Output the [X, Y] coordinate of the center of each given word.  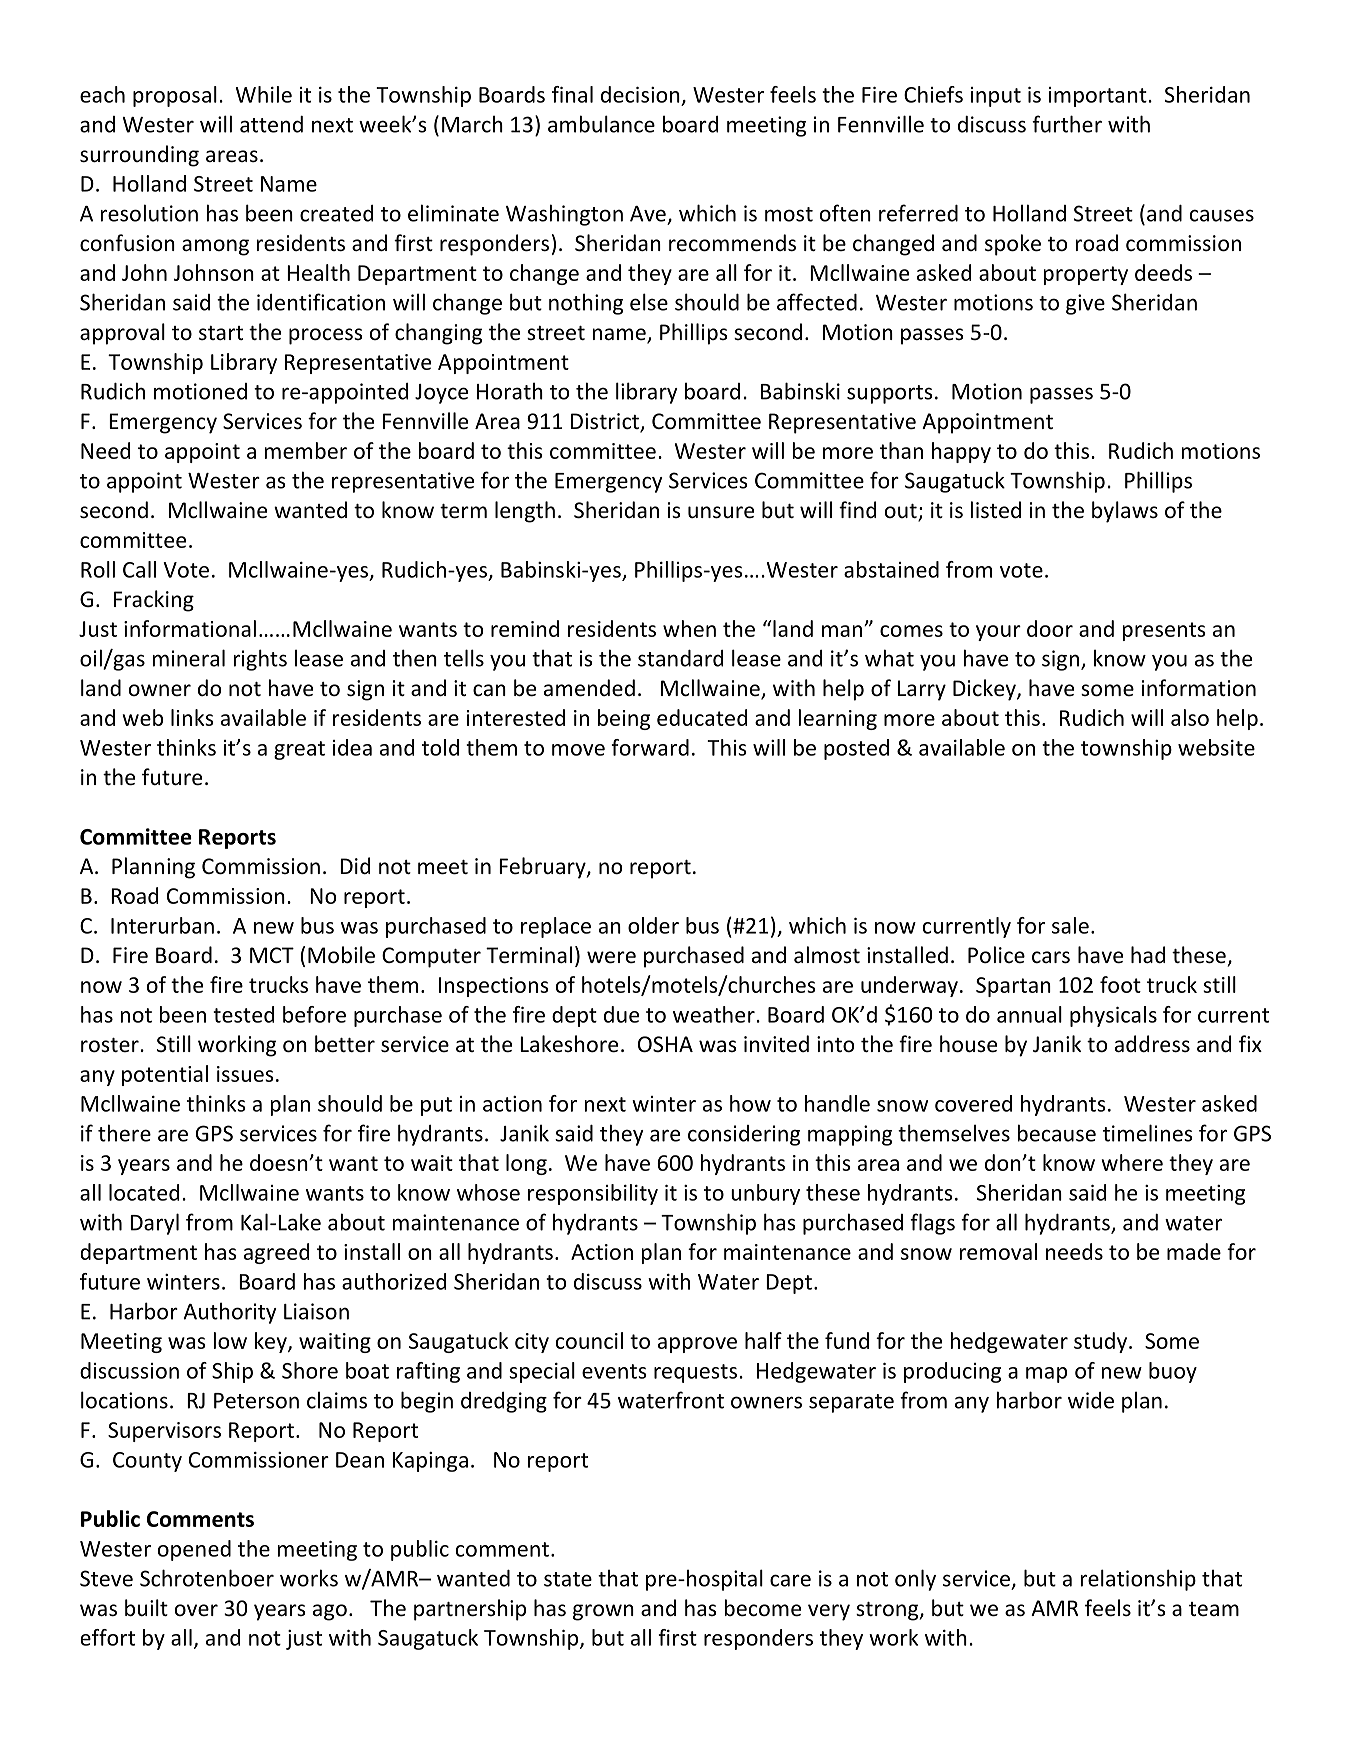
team [1214, 1609]
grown [603, 1612]
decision [640, 94]
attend [271, 124]
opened [194, 1550]
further [1067, 124]
